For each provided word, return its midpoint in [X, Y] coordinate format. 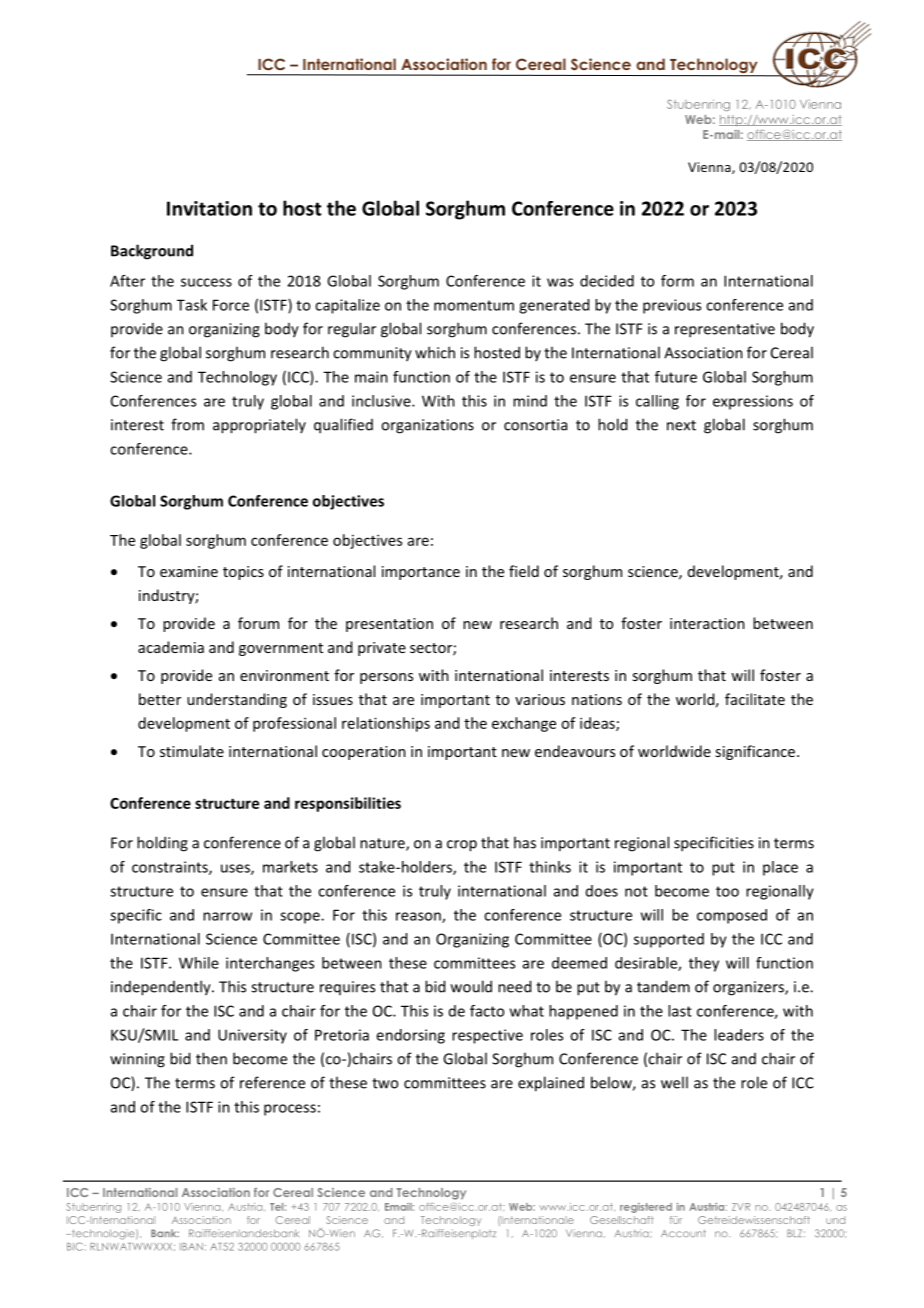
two [385, 1083]
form [677, 281]
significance [756, 752]
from [187, 424]
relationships [386, 724]
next [681, 425]
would [471, 986]
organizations [427, 426]
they [704, 964]
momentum [474, 305]
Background [152, 252]
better [160, 699]
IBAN [191, 1247]
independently [162, 988]
